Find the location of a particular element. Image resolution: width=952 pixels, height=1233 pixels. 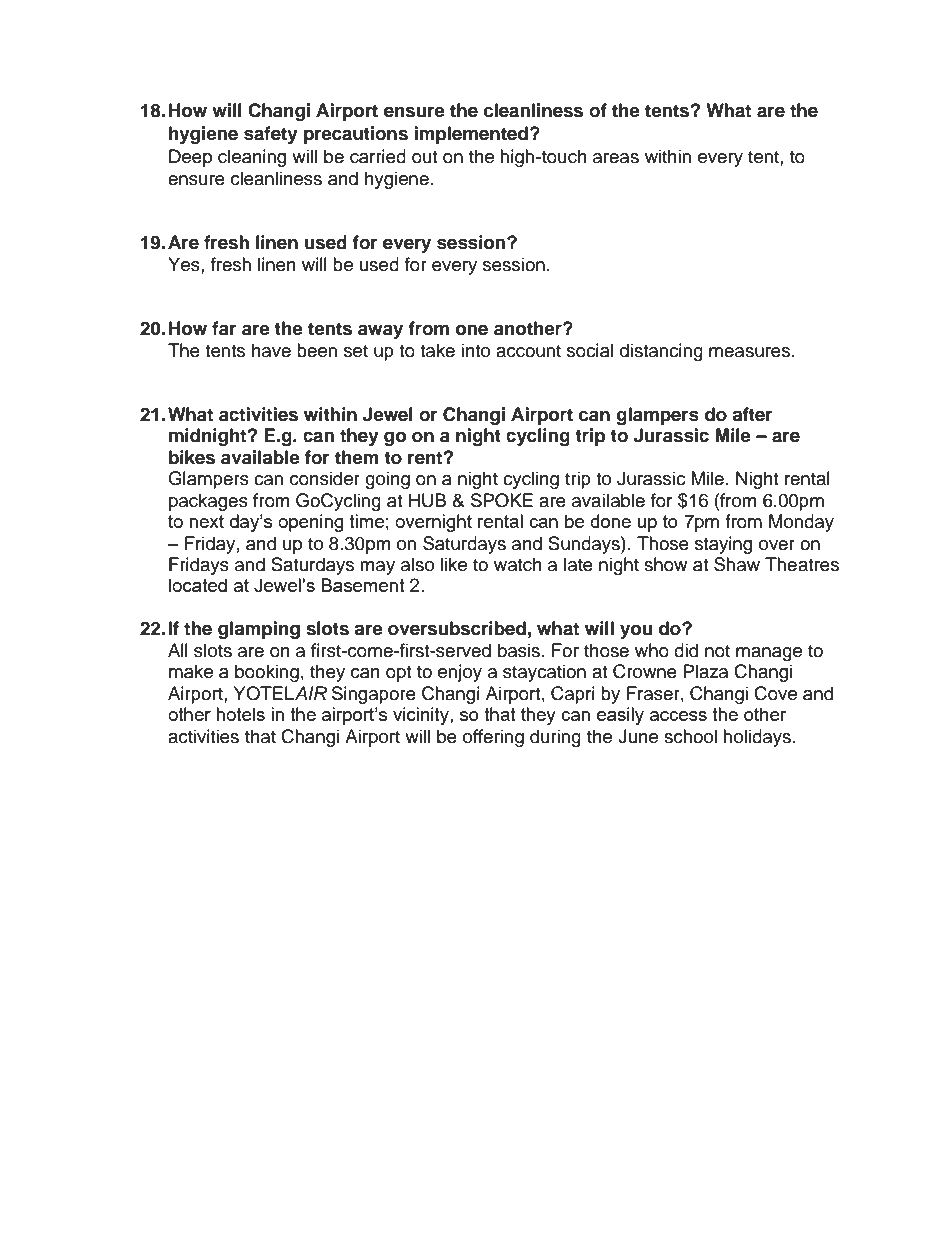

hotels is located at coordinates (240, 714).
